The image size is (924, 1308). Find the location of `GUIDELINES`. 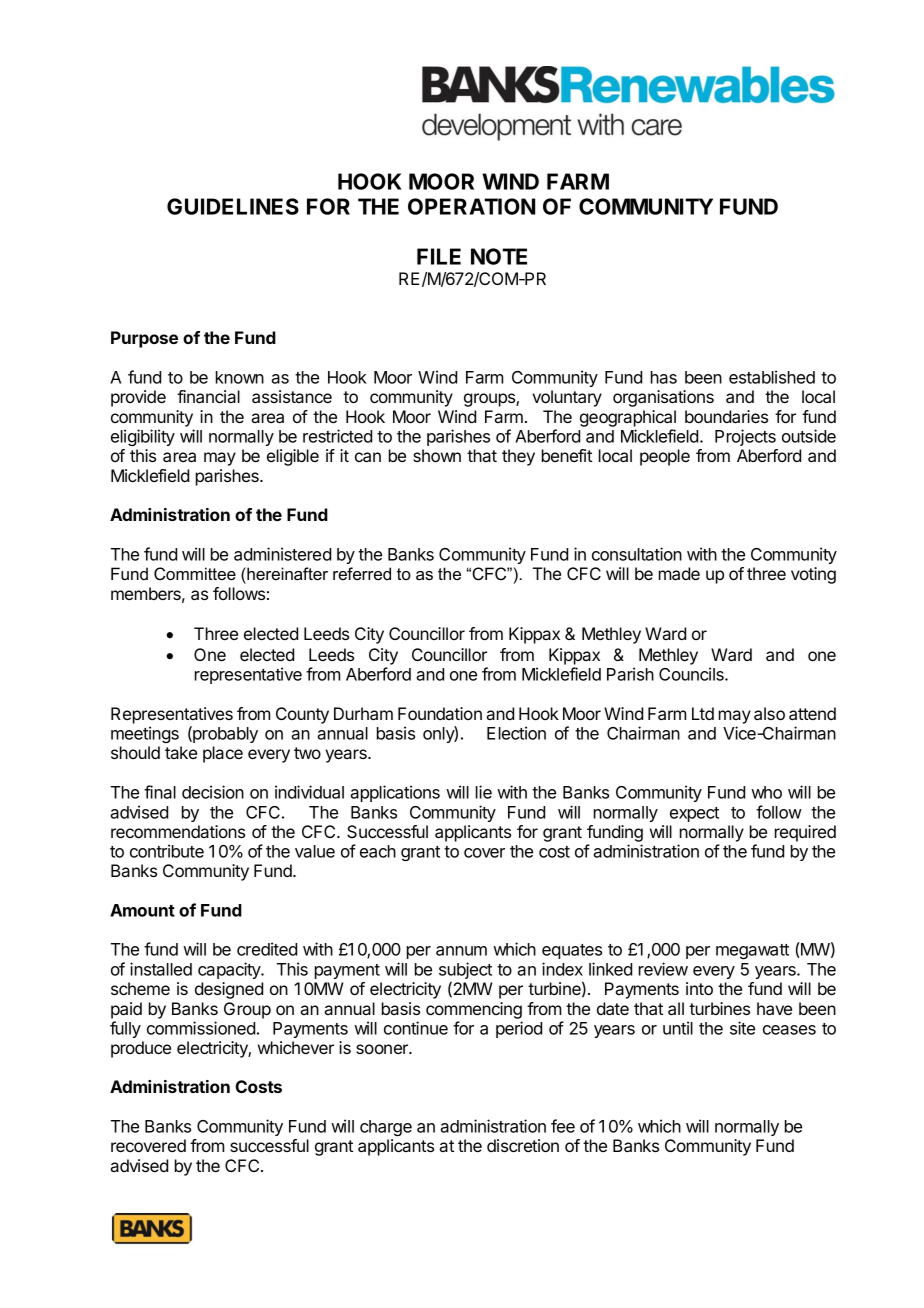

GUIDELINES is located at coordinates (233, 206).
